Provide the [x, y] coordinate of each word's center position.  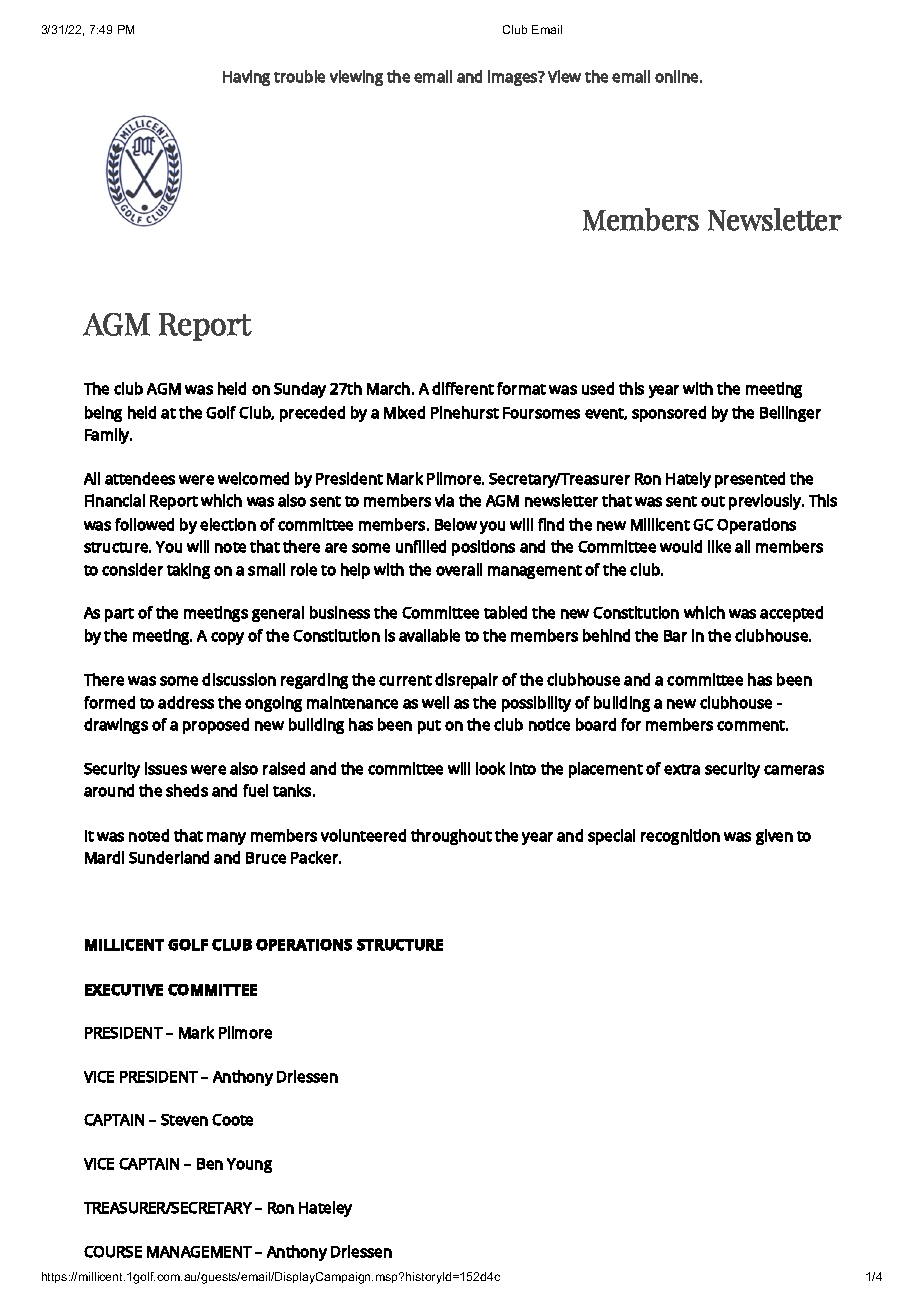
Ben [210, 1164]
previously [766, 502]
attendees [140, 478]
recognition [680, 837]
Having [246, 78]
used [598, 388]
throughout [451, 837]
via [444, 500]
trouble [299, 76]
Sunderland [169, 857]
